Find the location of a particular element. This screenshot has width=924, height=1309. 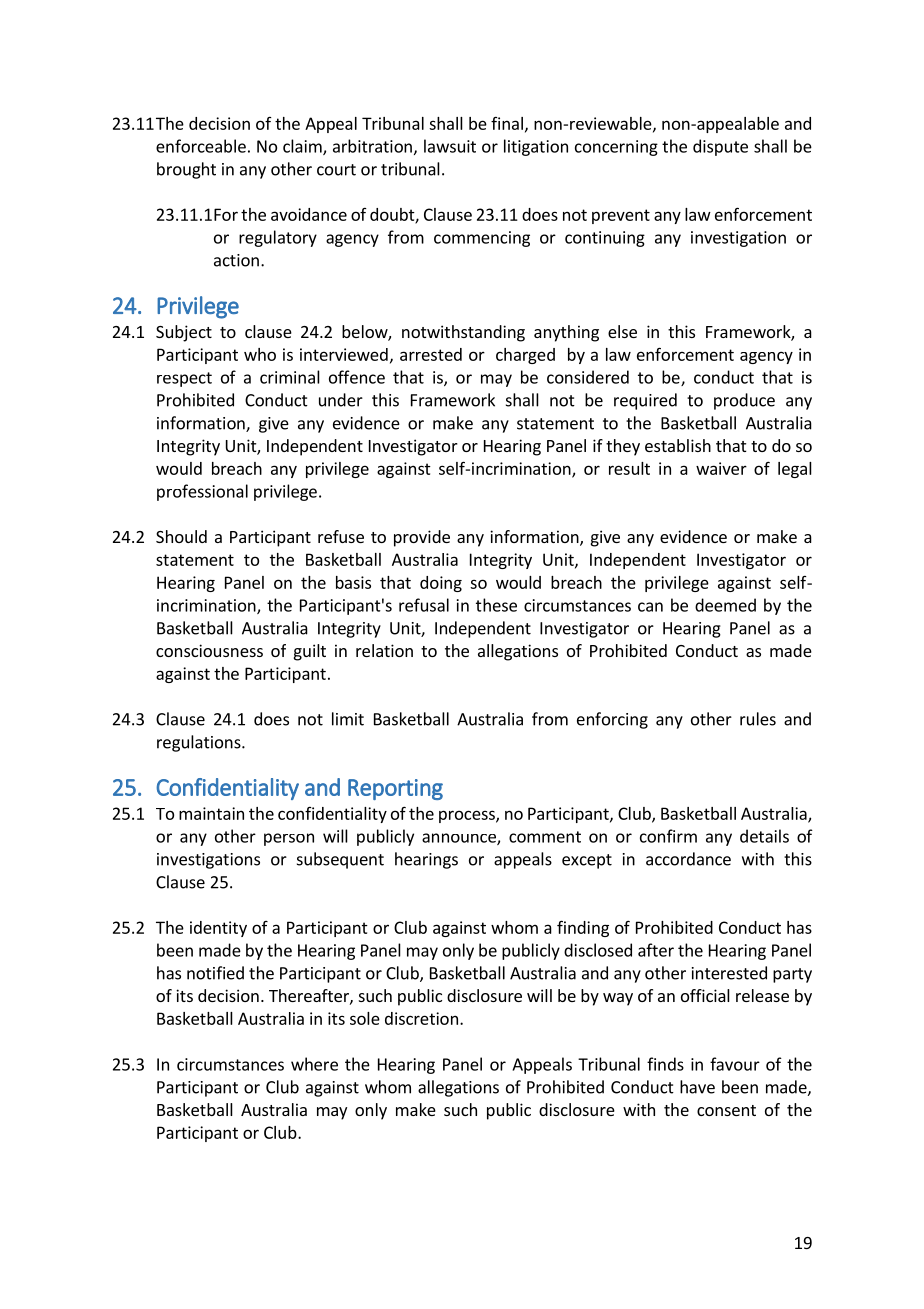

claim is located at coordinates (303, 147).
